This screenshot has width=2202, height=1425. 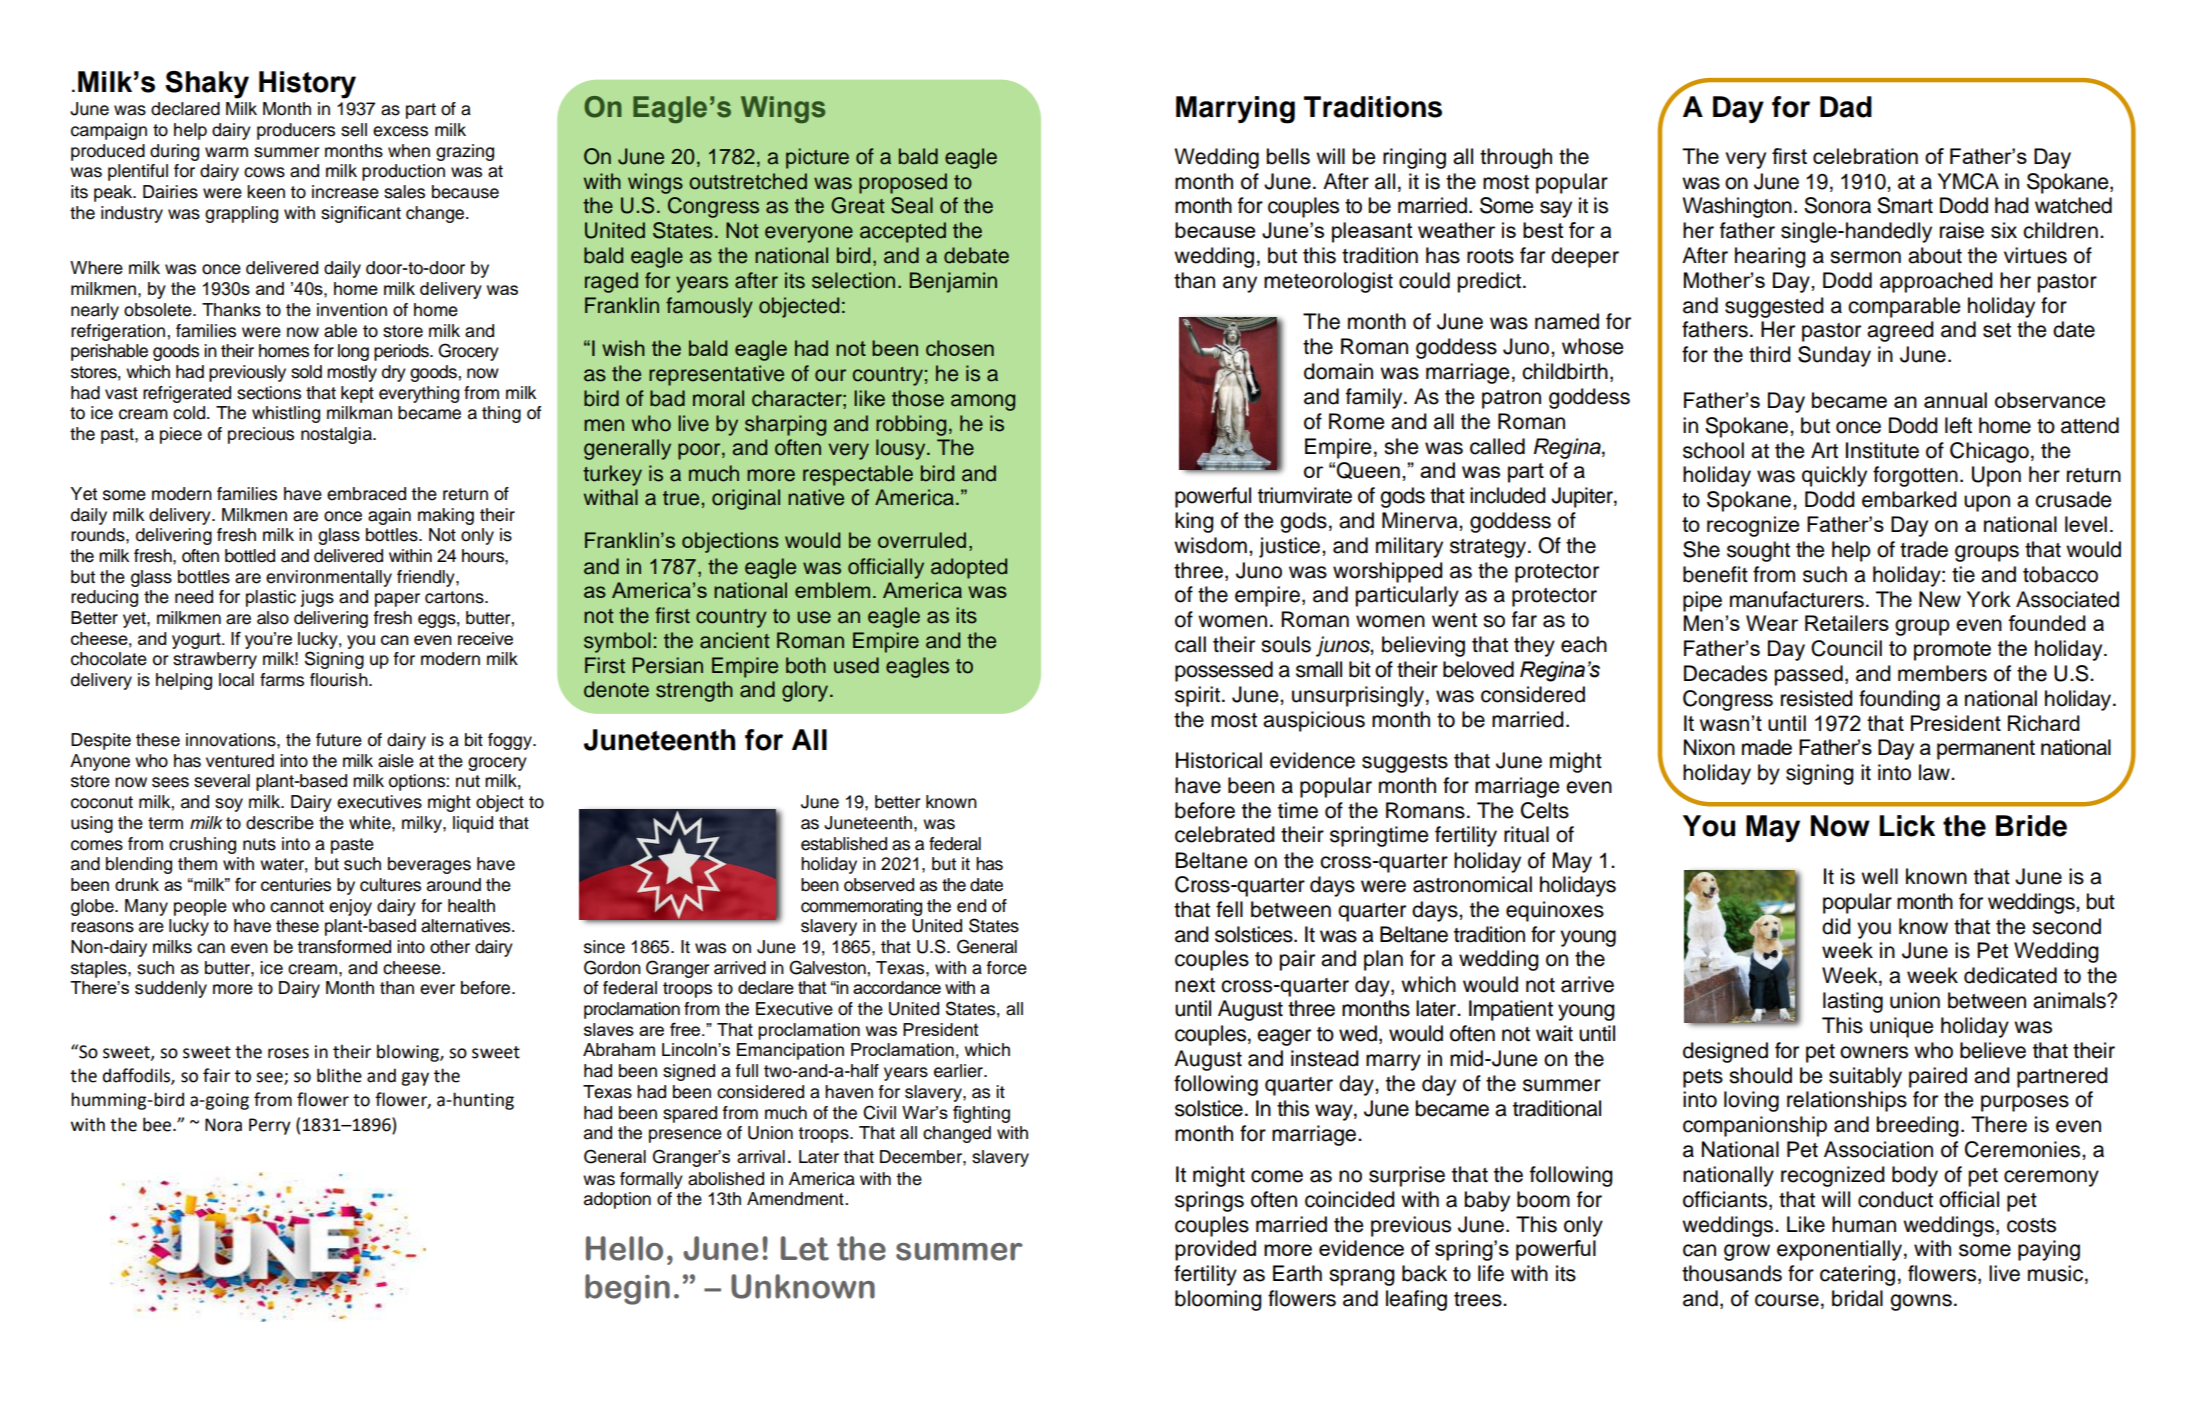 I want to click on Hello, so click(x=624, y=1248).
